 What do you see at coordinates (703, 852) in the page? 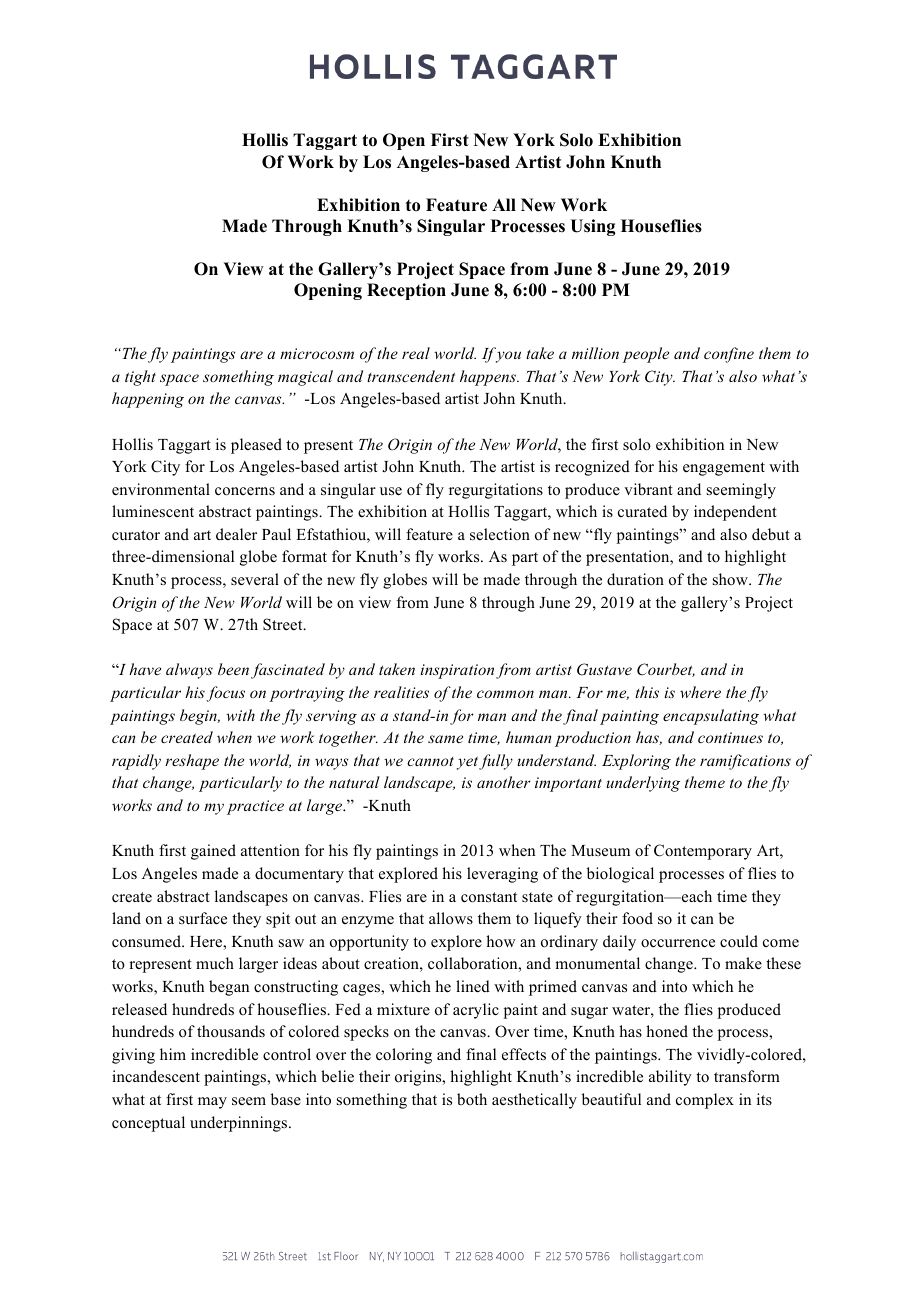
I see `Contemporary` at bounding box center [703, 852].
